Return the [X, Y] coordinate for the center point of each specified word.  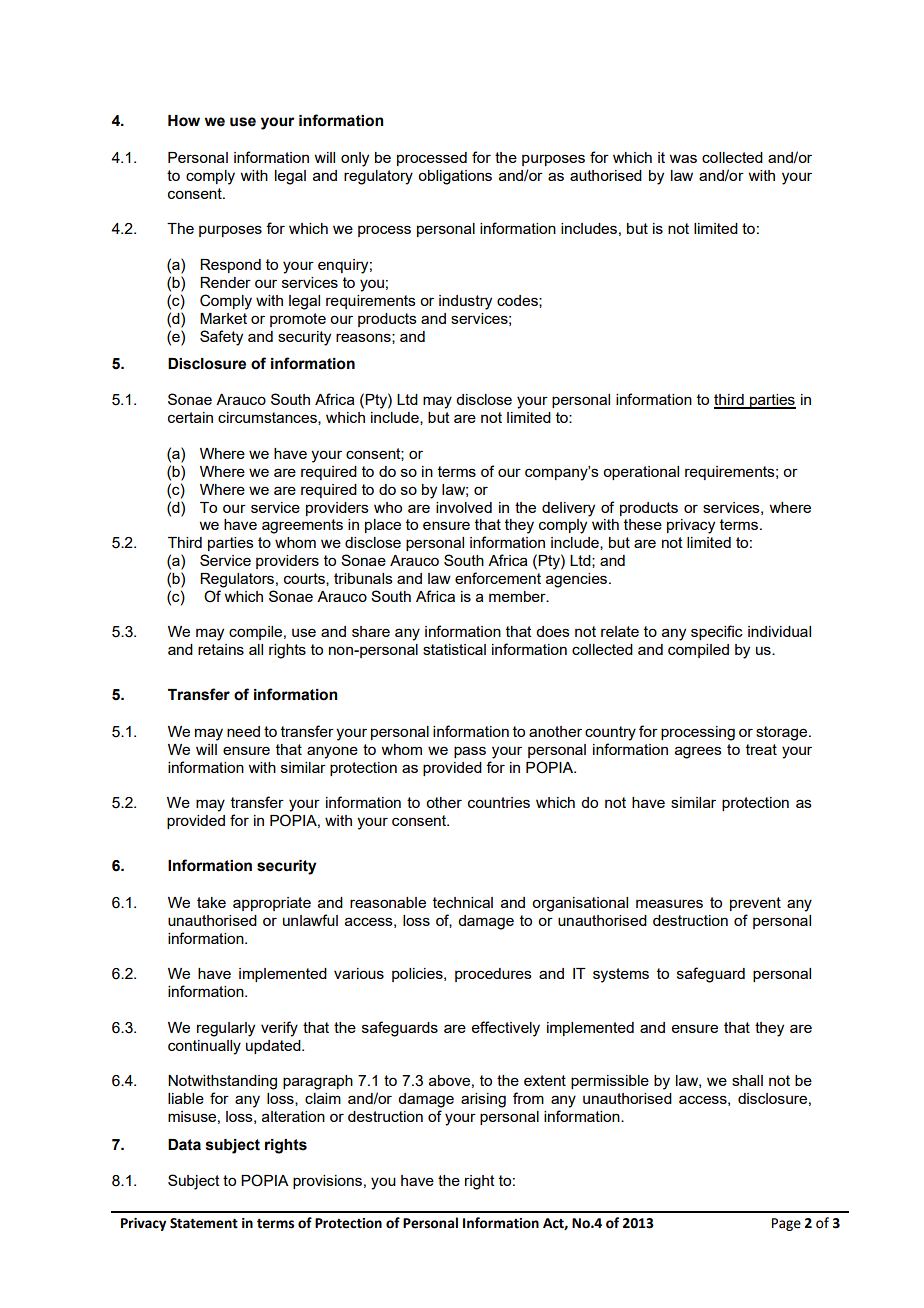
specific [717, 632]
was [683, 158]
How [184, 121]
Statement [204, 1223]
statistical [454, 649]
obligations [455, 177]
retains [221, 649]
